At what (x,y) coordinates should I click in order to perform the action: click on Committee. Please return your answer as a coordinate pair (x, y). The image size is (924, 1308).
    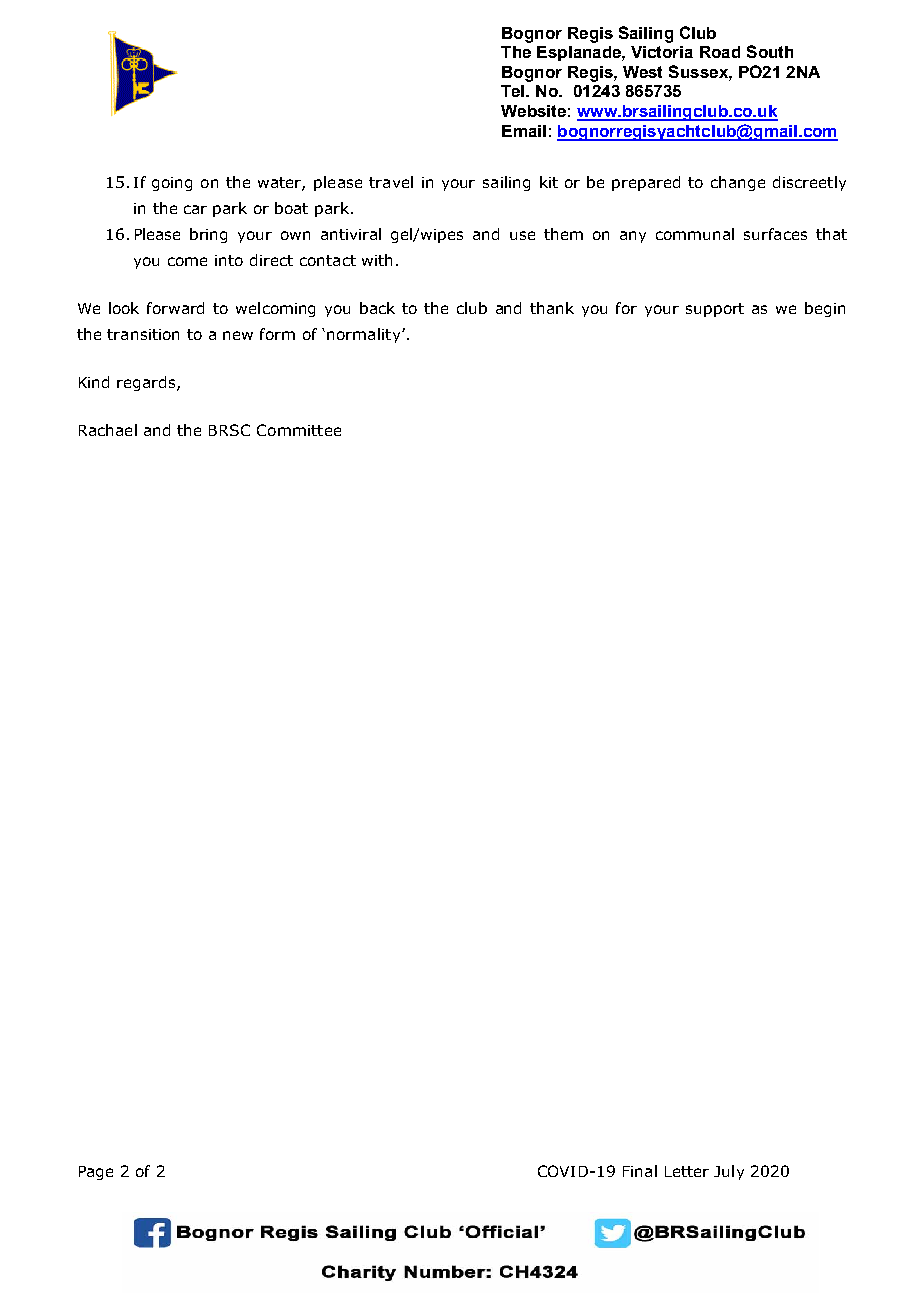
    Looking at the image, I should click on (299, 430).
